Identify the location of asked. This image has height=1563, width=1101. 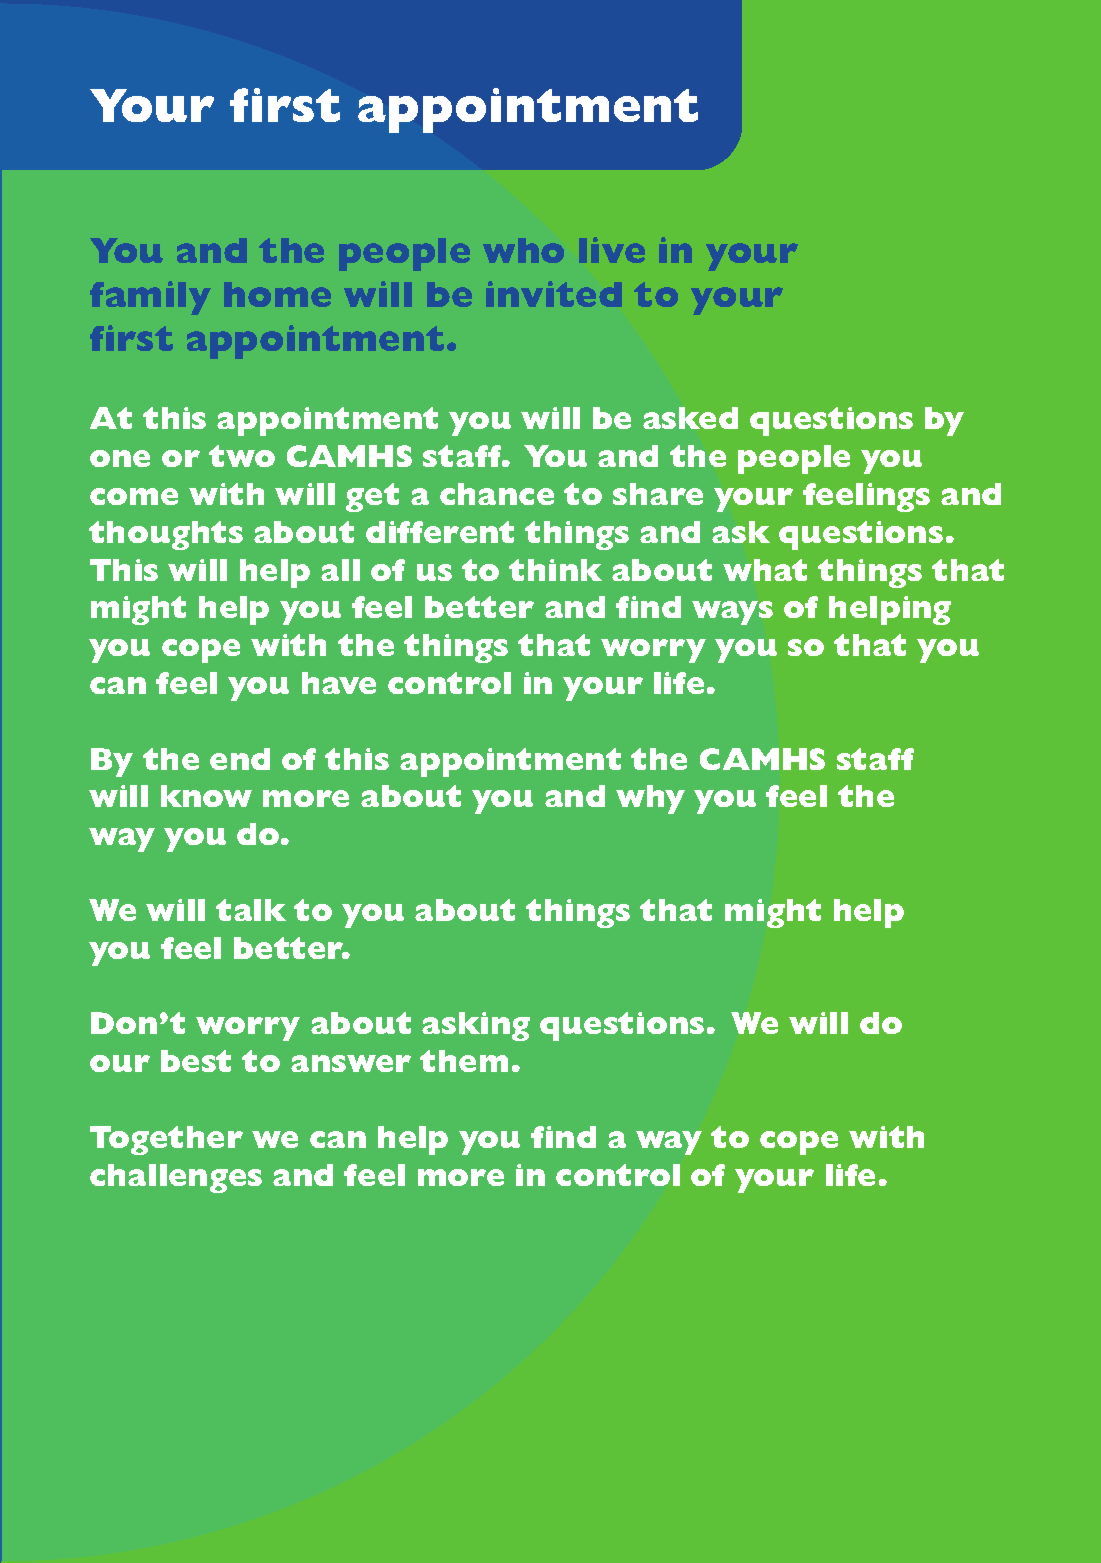
(690, 418).
